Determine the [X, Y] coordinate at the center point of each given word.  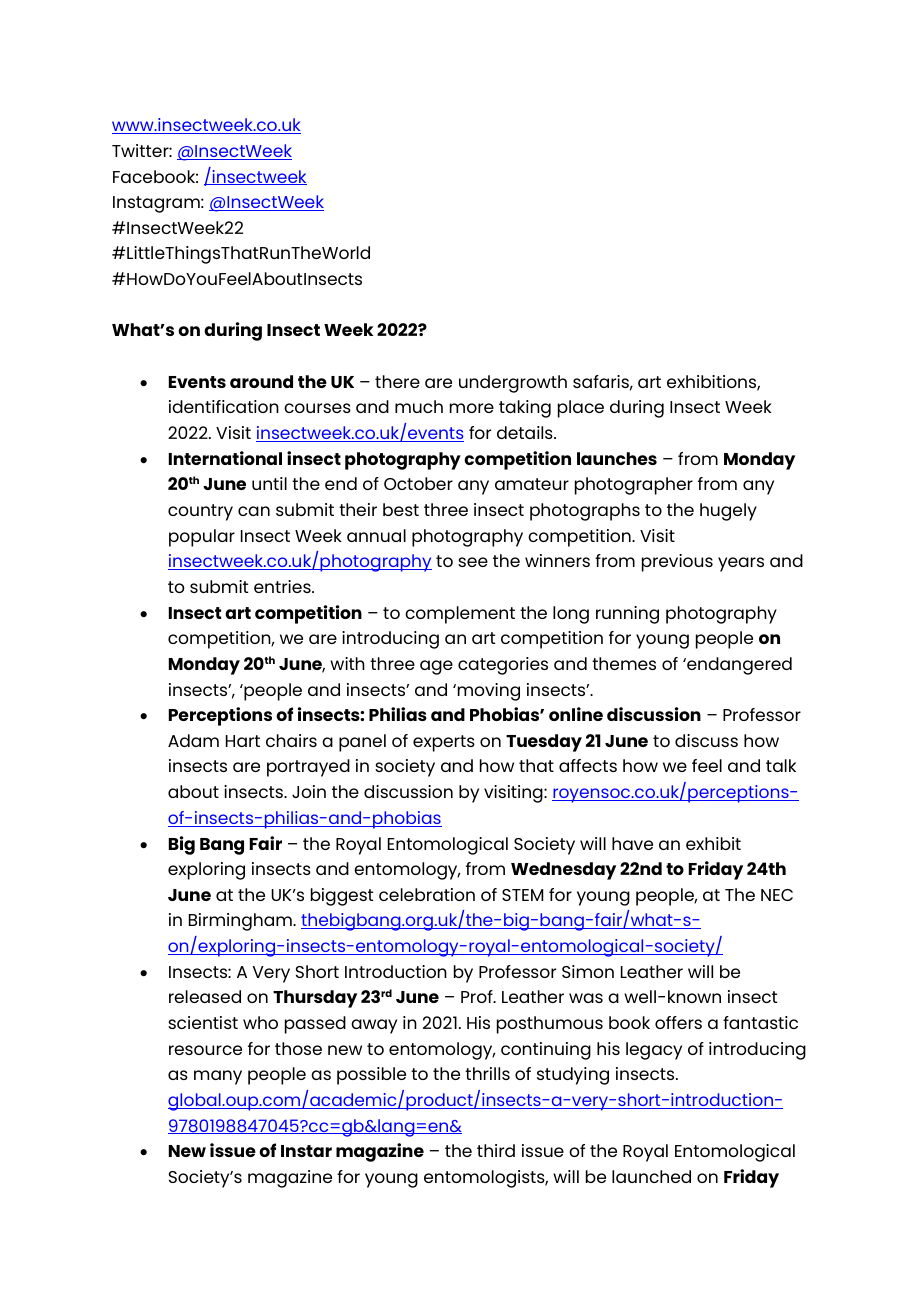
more [472, 408]
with [347, 663]
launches [617, 458]
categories [503, 666]
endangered [738, 666]
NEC [777, 895]
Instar [306, 1151]
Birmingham [241, 922]
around [261, 381]
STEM [522, 895]
